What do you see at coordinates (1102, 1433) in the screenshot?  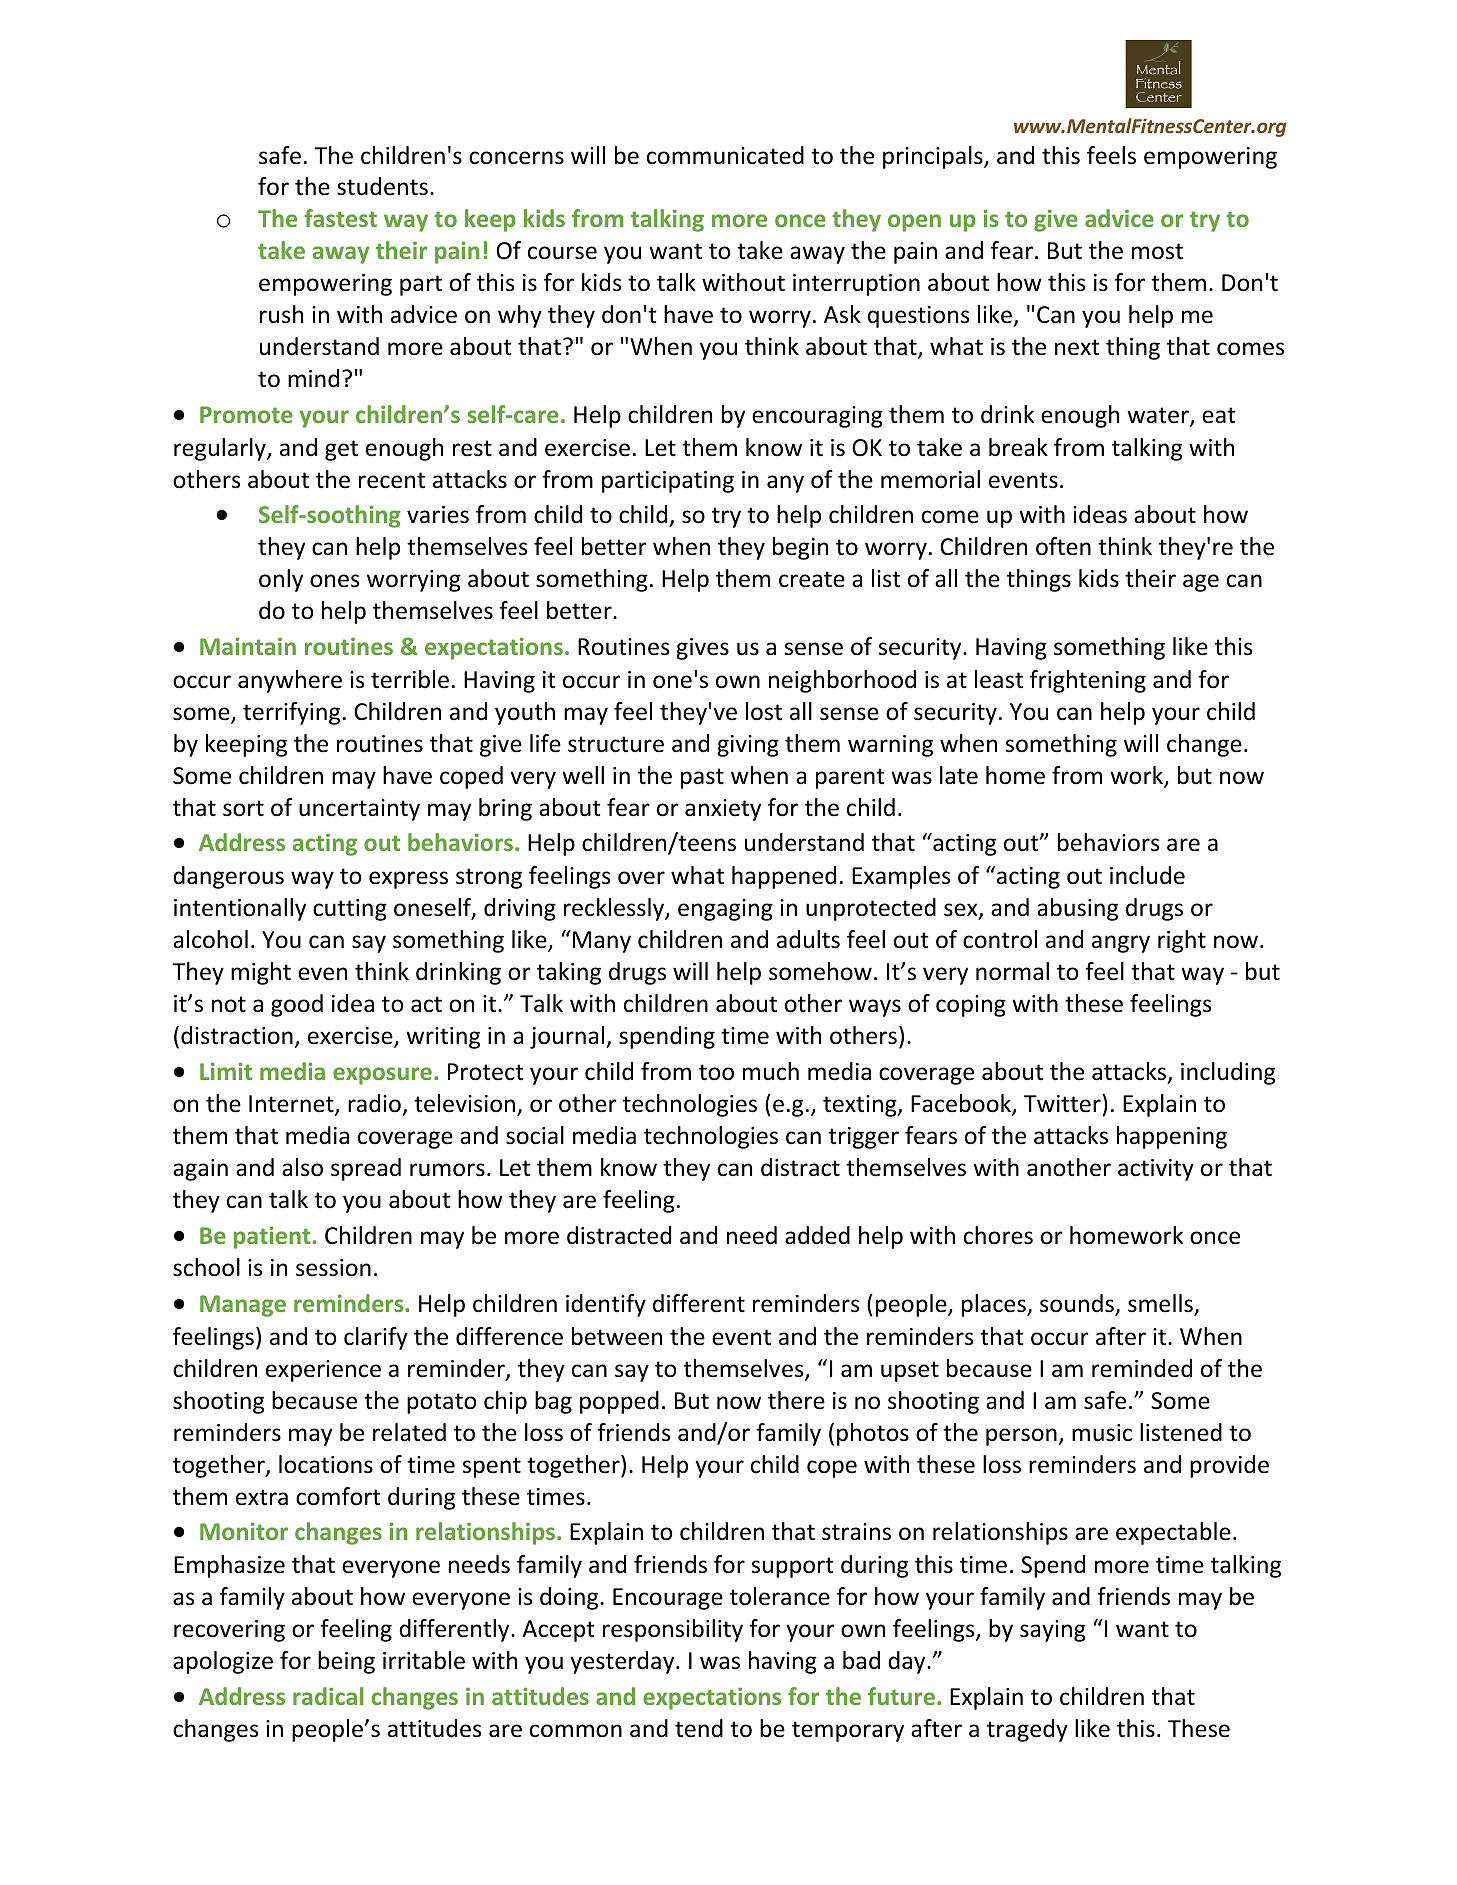 I see `music` at bounding box center [1102, 1433].
